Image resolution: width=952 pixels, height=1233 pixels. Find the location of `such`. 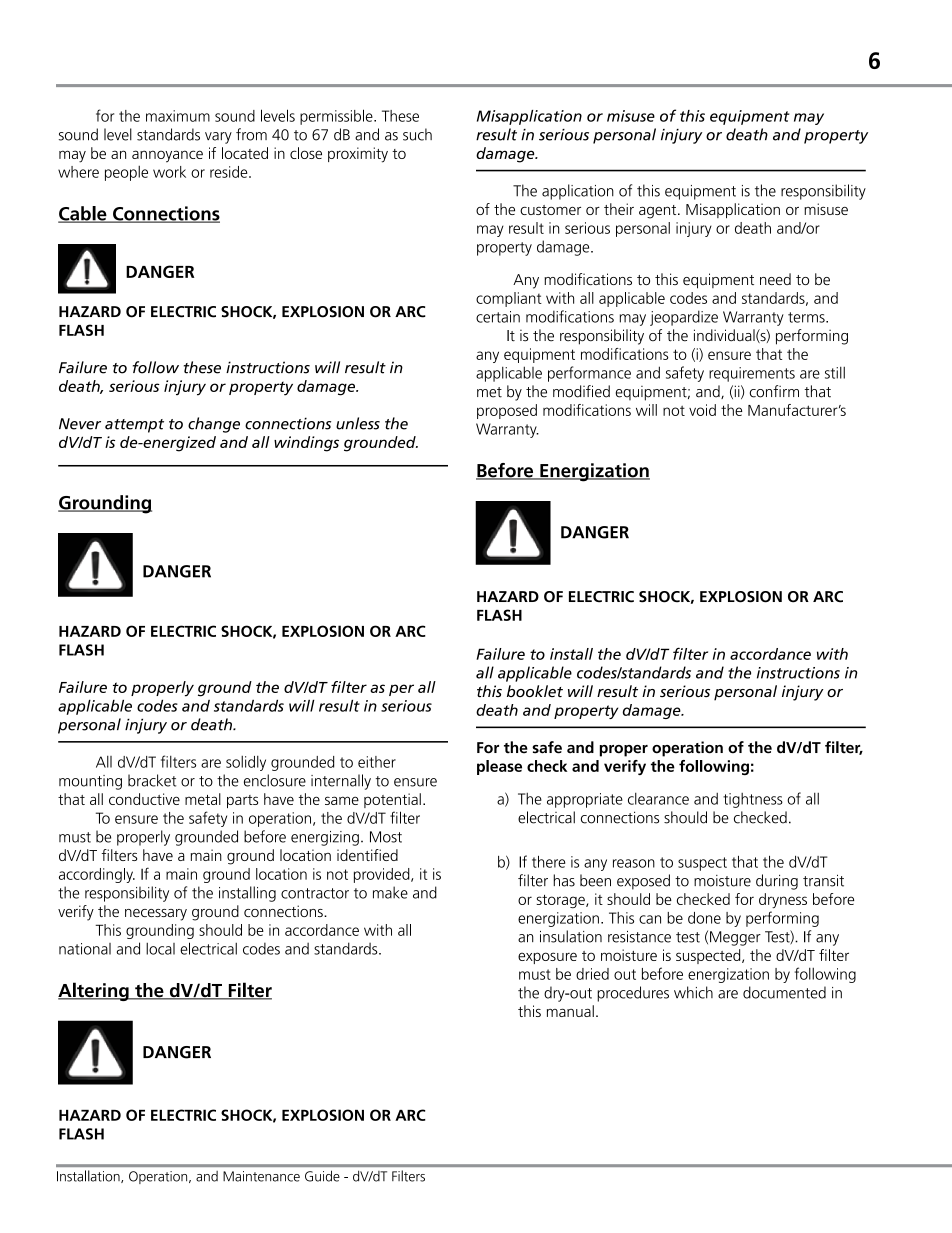

such is located at coordinates (417, 134).
